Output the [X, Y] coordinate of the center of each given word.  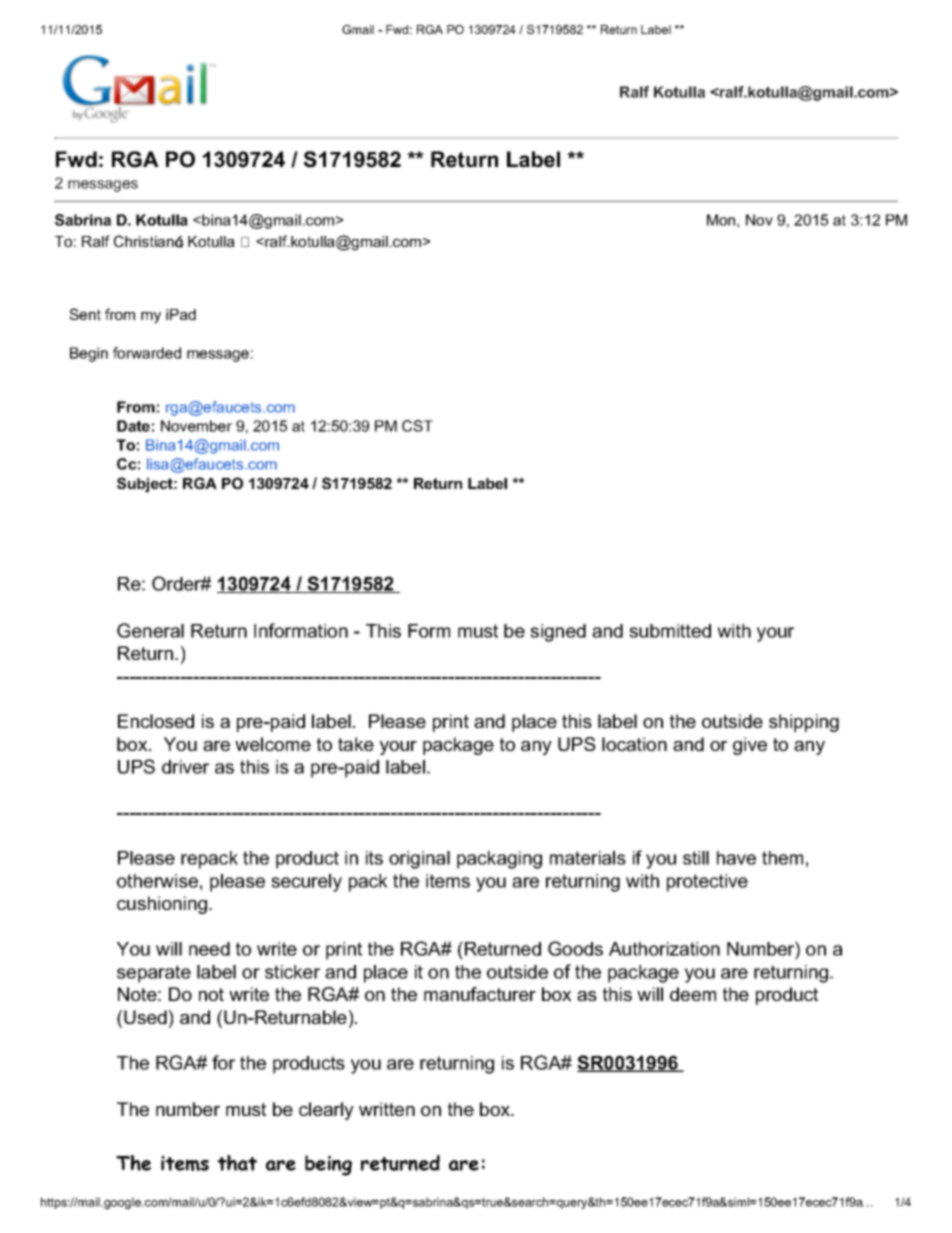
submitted [670, 631]
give [750, 746]
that [237, 1163]
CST [417, 426]
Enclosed [156, 721]
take [356, 744]
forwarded [147, 353]
